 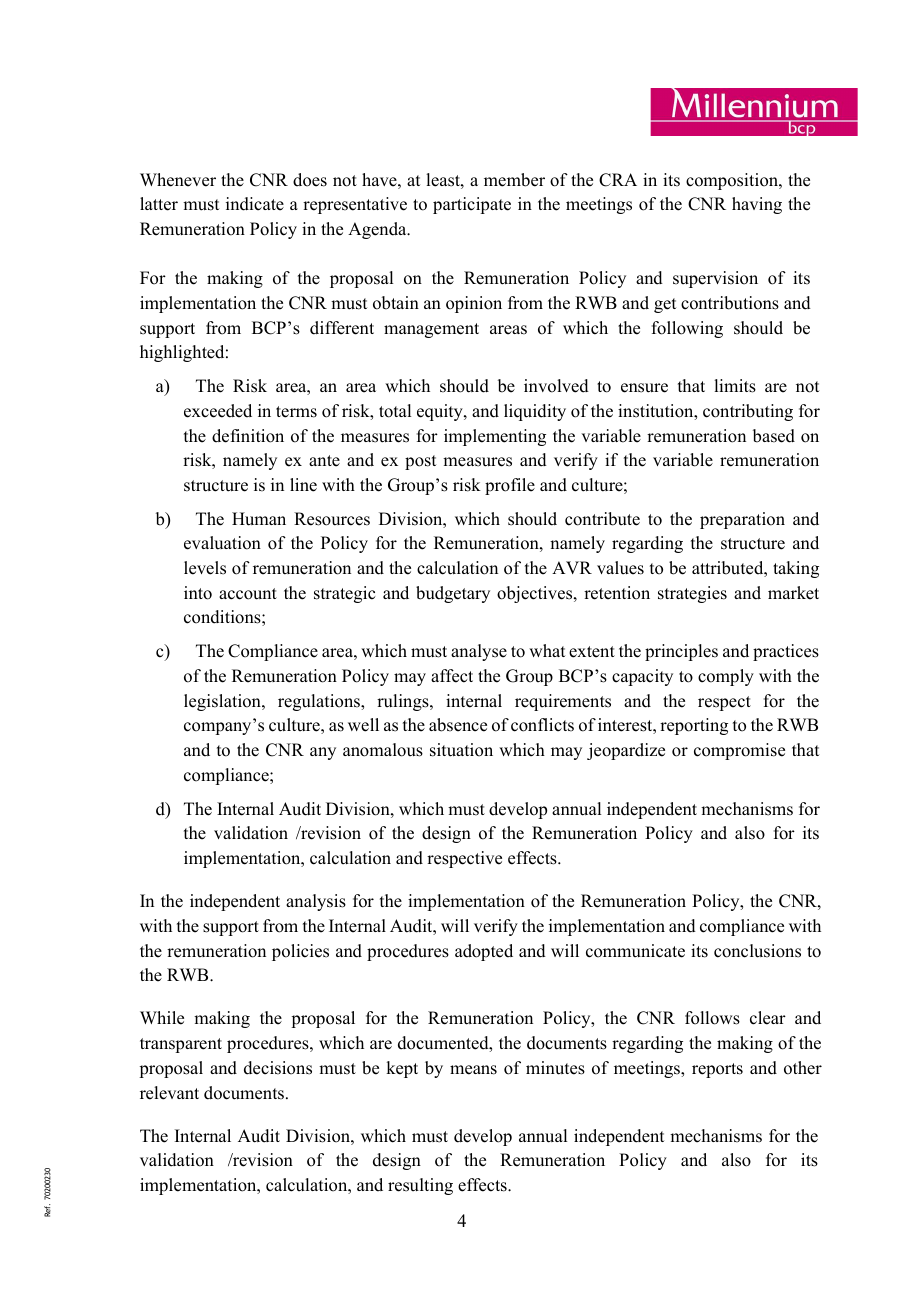 What do you see at coordinates (248, 436) in the page?
I see `definition` at bounding box center [248, 436].
